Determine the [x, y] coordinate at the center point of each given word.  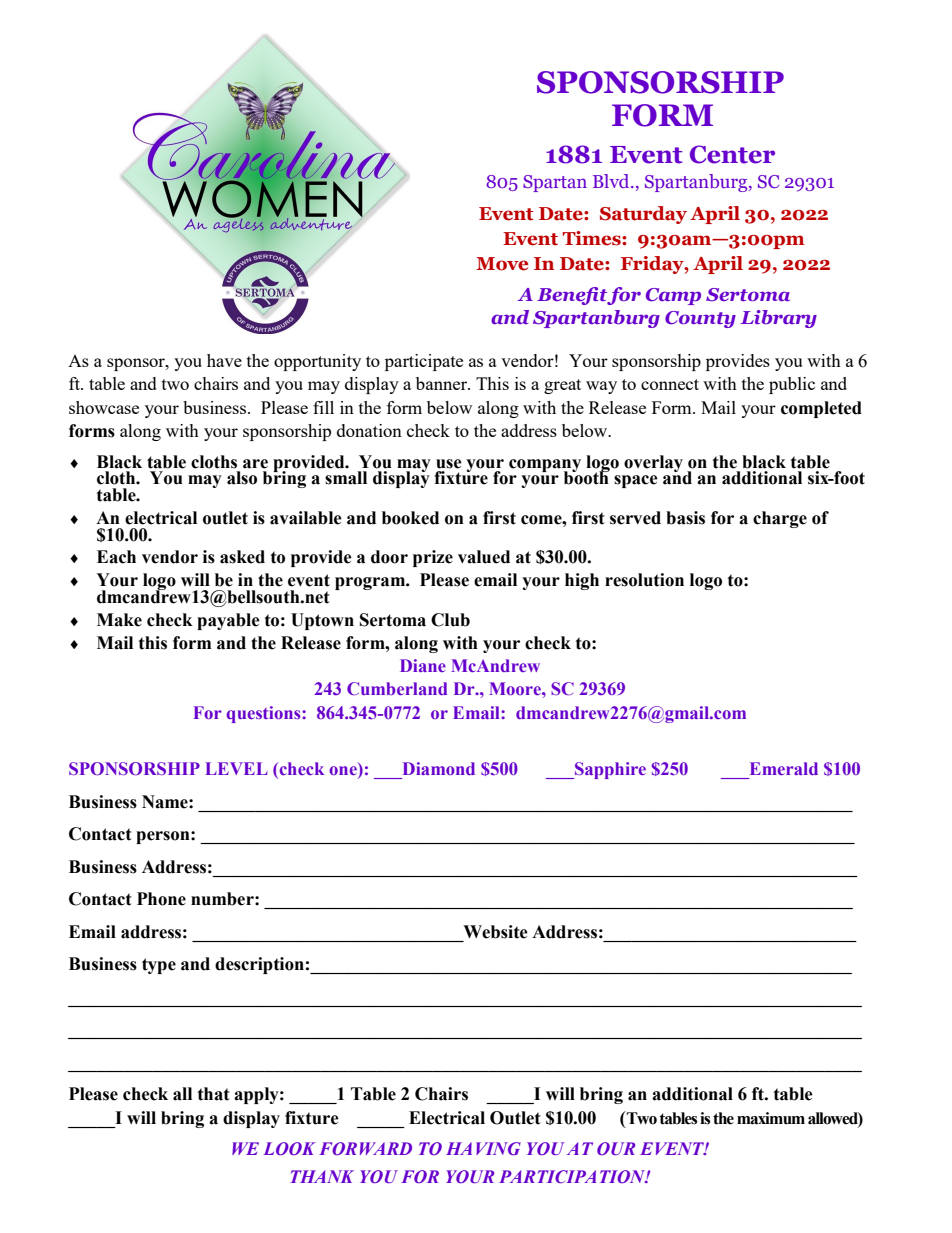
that [214, 1094]
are [255, 464]
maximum [771, 1118]
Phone [161, 899]
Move [502, 264]
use [449, 464]
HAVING [483, 1148]
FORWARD [365, 1148]
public [792, 385]
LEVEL [236, 768]
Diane [423, 665]
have [224, 360]
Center [732, 154]
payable [228, 621]
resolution [644, 580]
